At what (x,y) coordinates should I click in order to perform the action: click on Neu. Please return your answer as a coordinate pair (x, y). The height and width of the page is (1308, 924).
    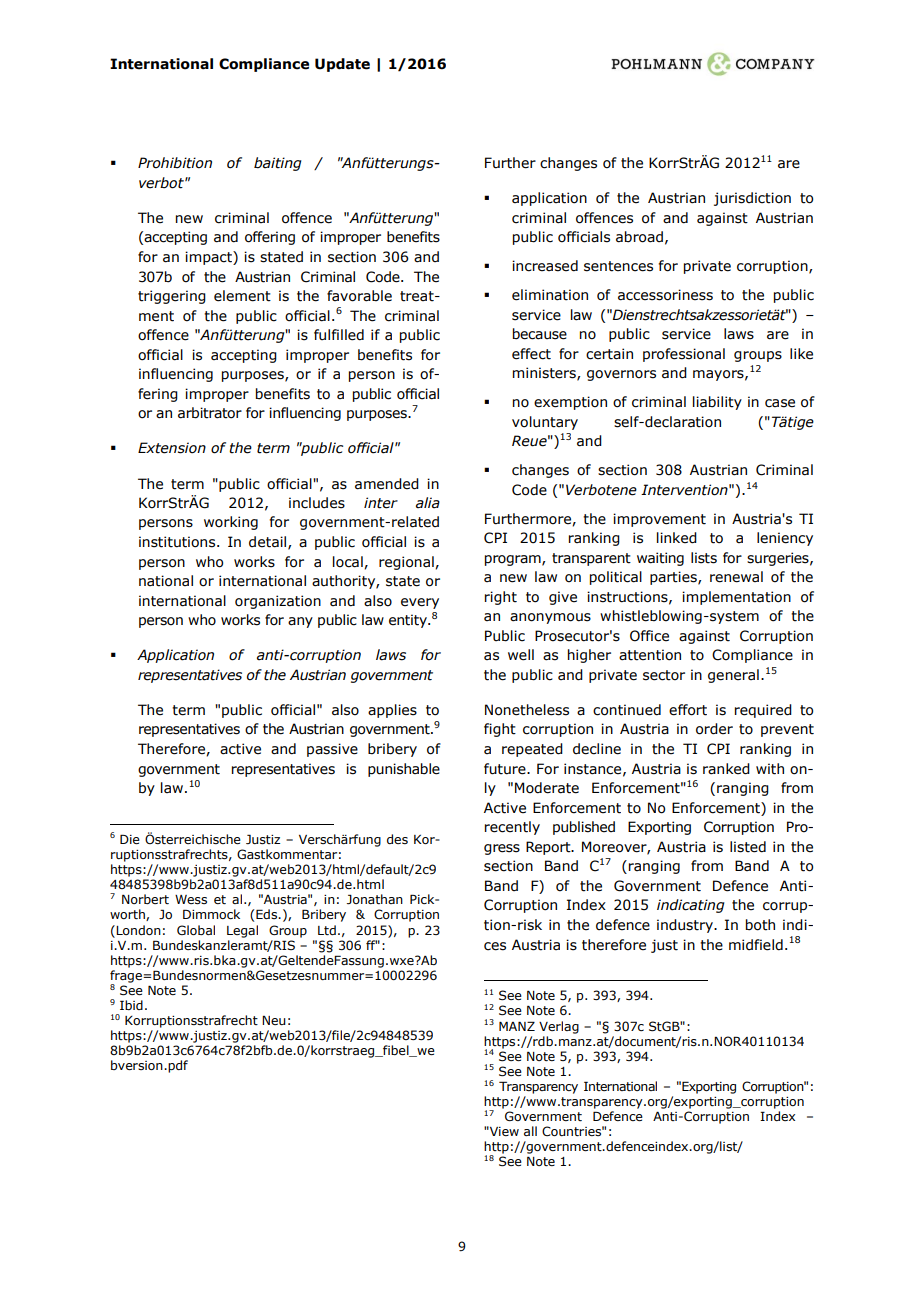
    Looking at the image, I should click on (274, 1020).
